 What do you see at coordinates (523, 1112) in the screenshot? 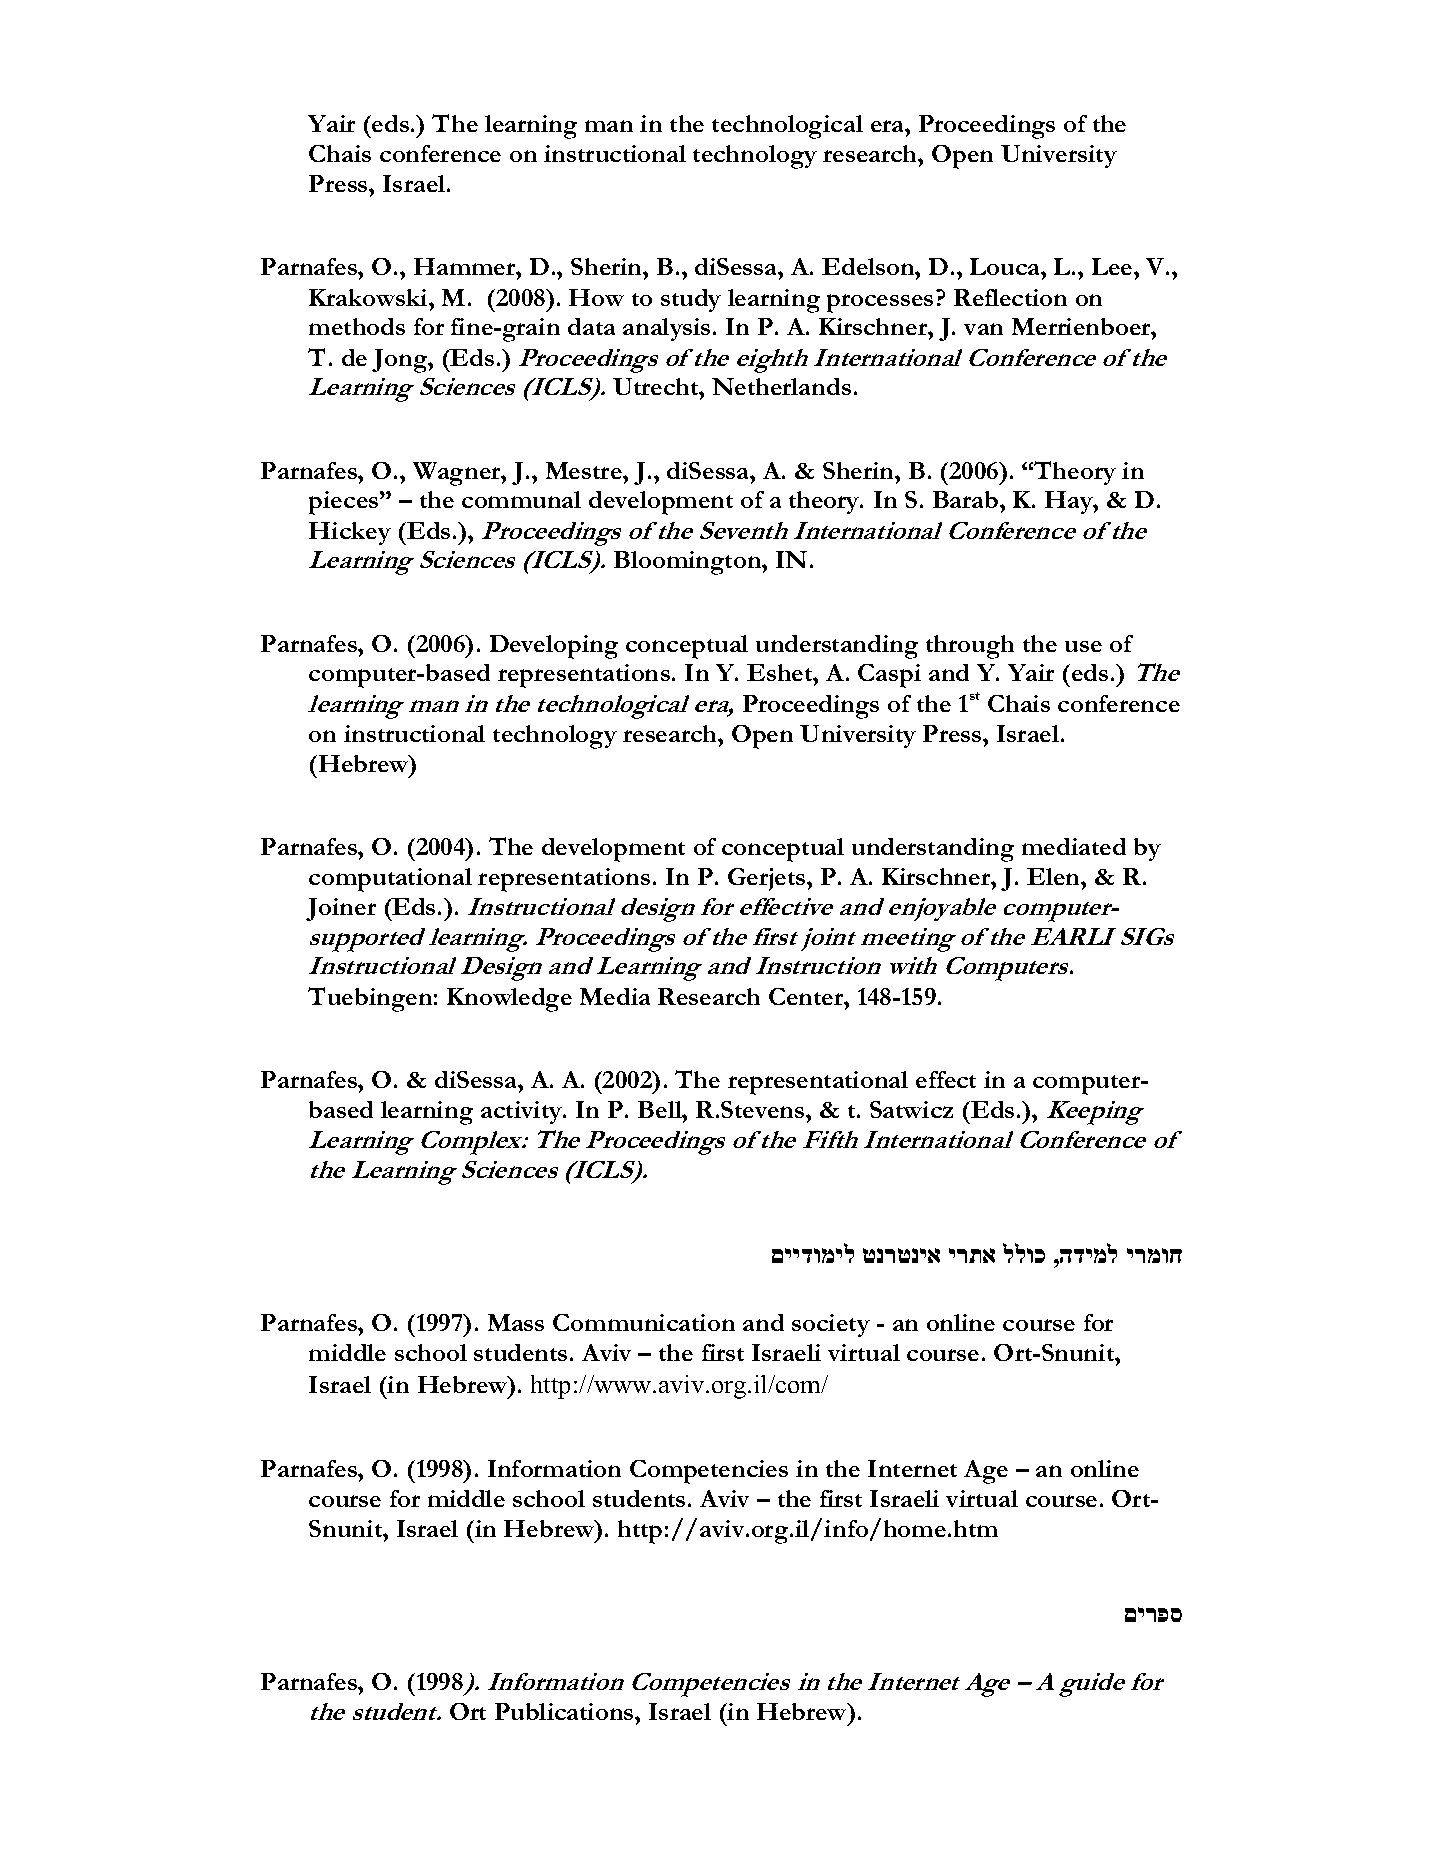
I see `activity` at bounding box center [523, 1112].
